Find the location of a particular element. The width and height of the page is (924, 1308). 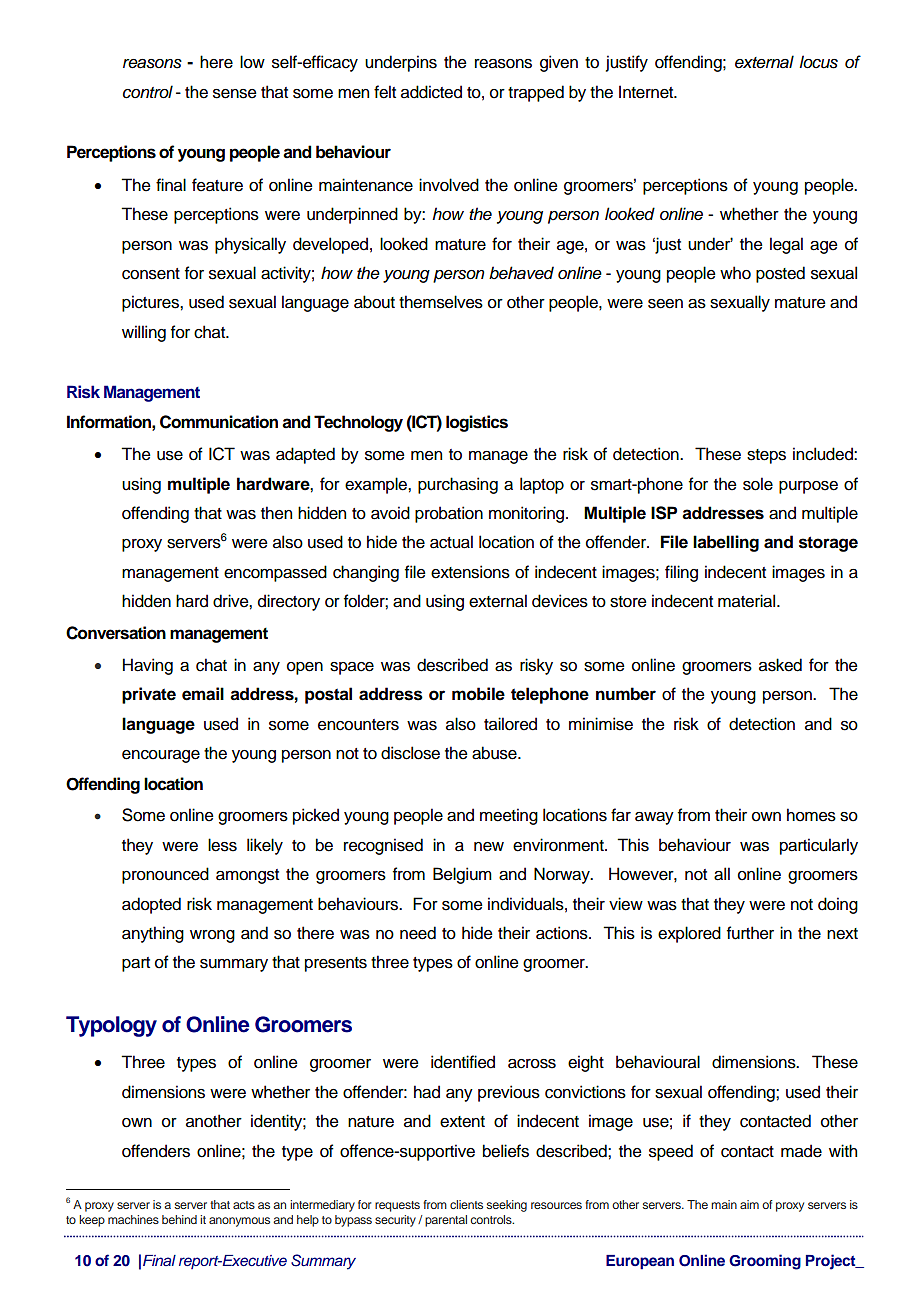

addicted is located at coordinates (431, 92).
